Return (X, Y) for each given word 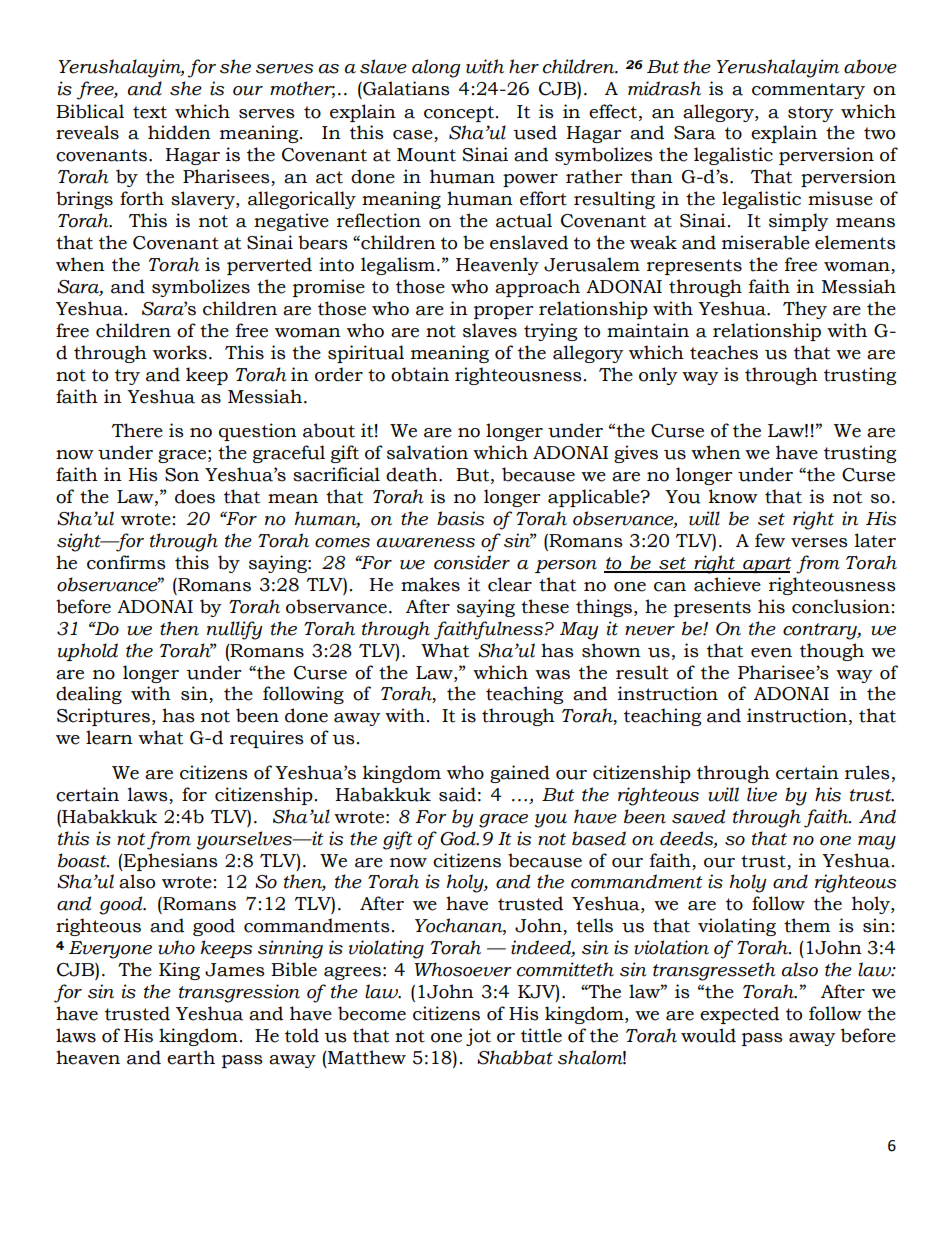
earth (191, 1057)
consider (472, 562)
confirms (126, 562)
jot (478, 1037)
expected (739, 1015)
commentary (808, 91)
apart (766, 565)
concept (459, 114)
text (150, 112)
